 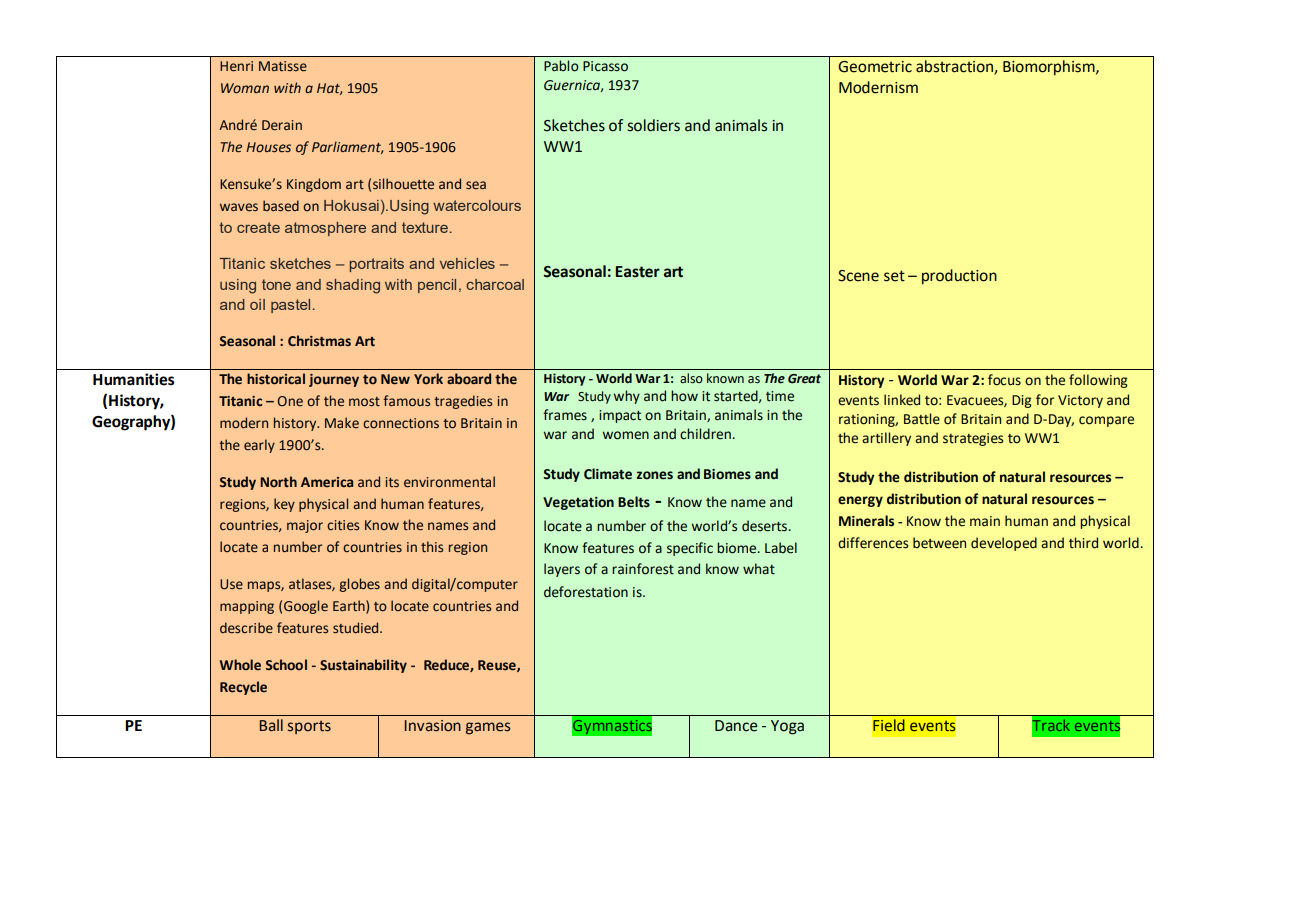 I want to click on developed, so click(x=1004, y=544).
